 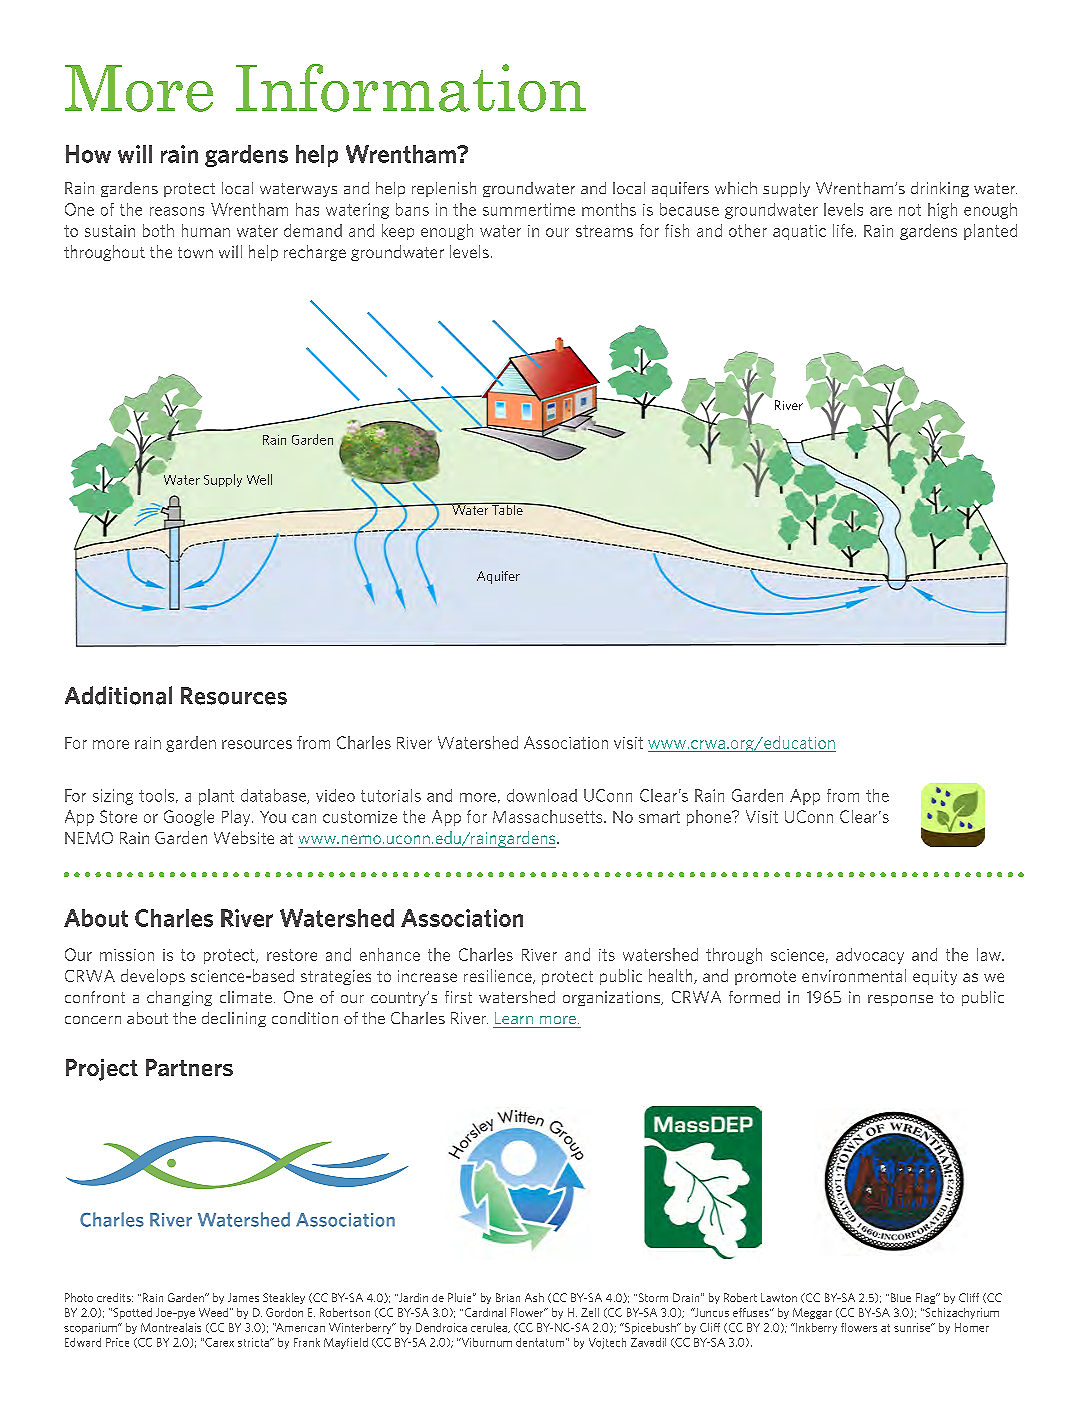 What do you see at coordinates (118, 695) in the screenshot?
I see `Additional` at bounding box center [118, 695].
